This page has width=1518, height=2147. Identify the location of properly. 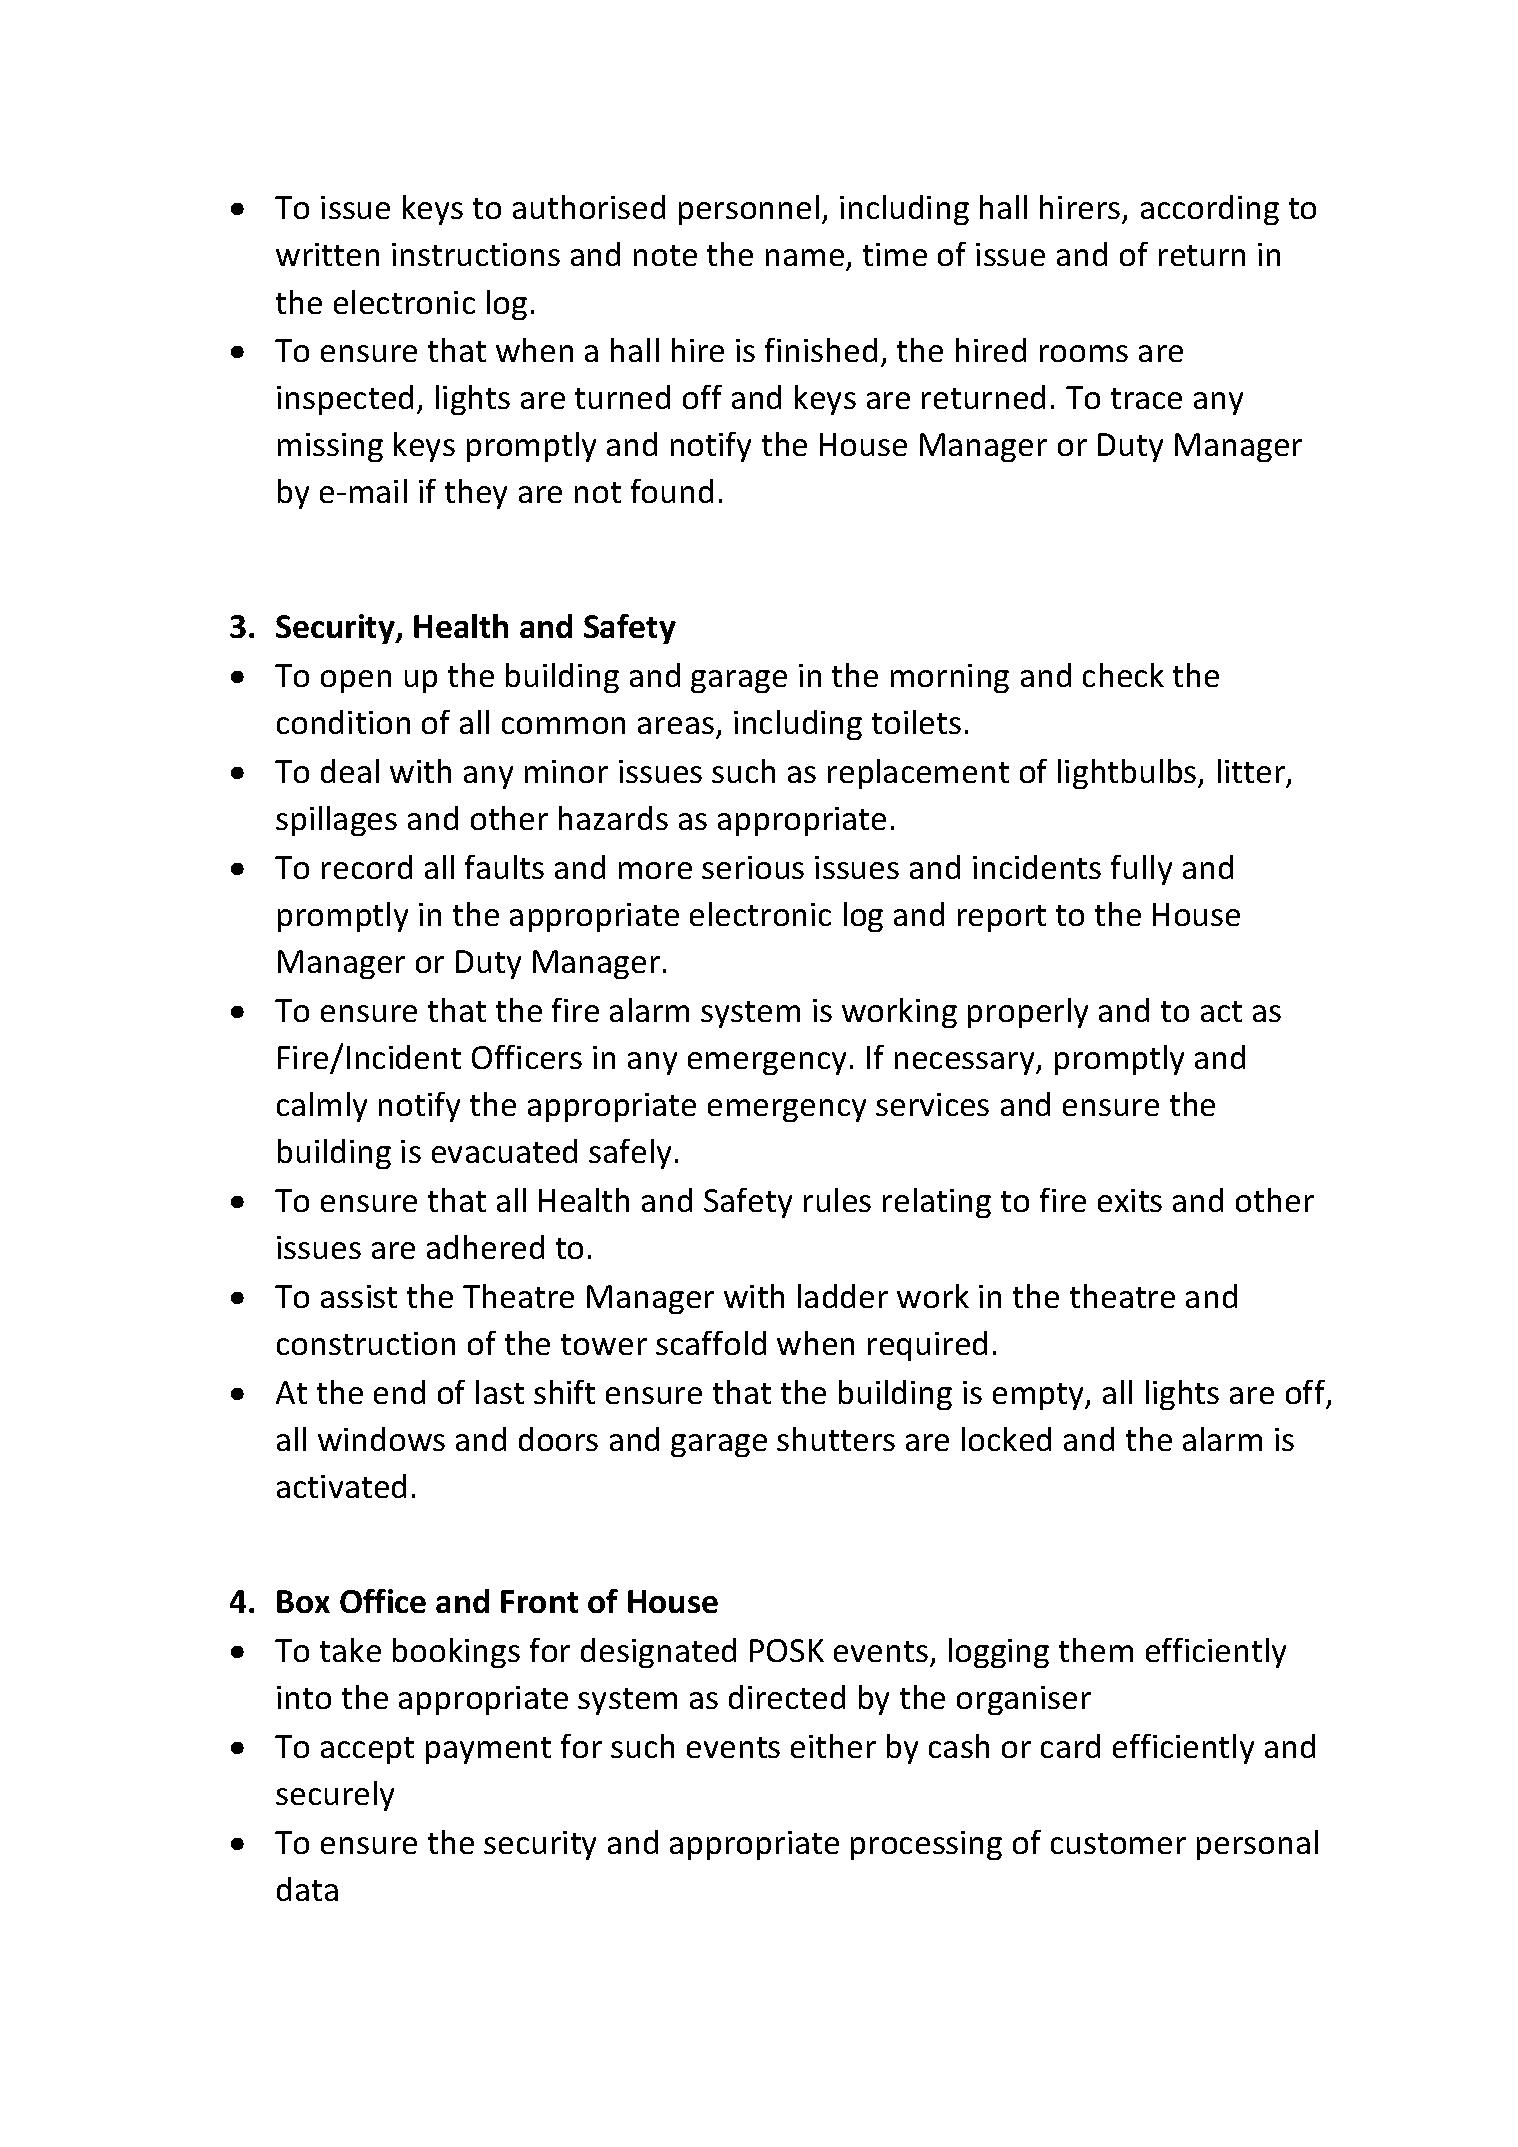
(1028, 1013).
